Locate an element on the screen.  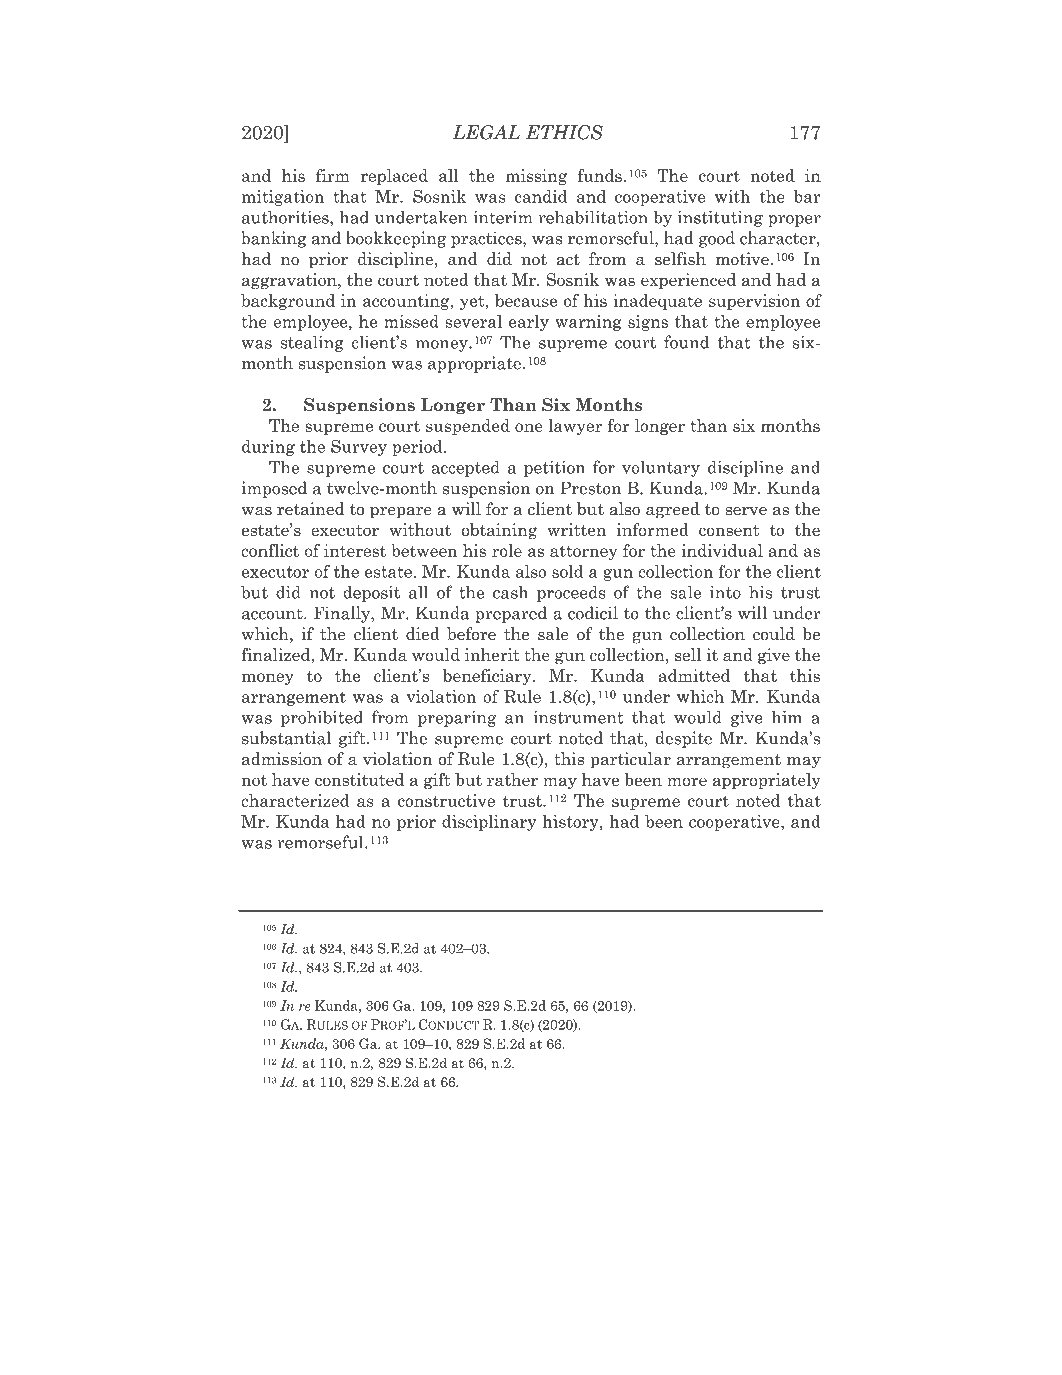
stealing is located at coordinates (312, 343).
